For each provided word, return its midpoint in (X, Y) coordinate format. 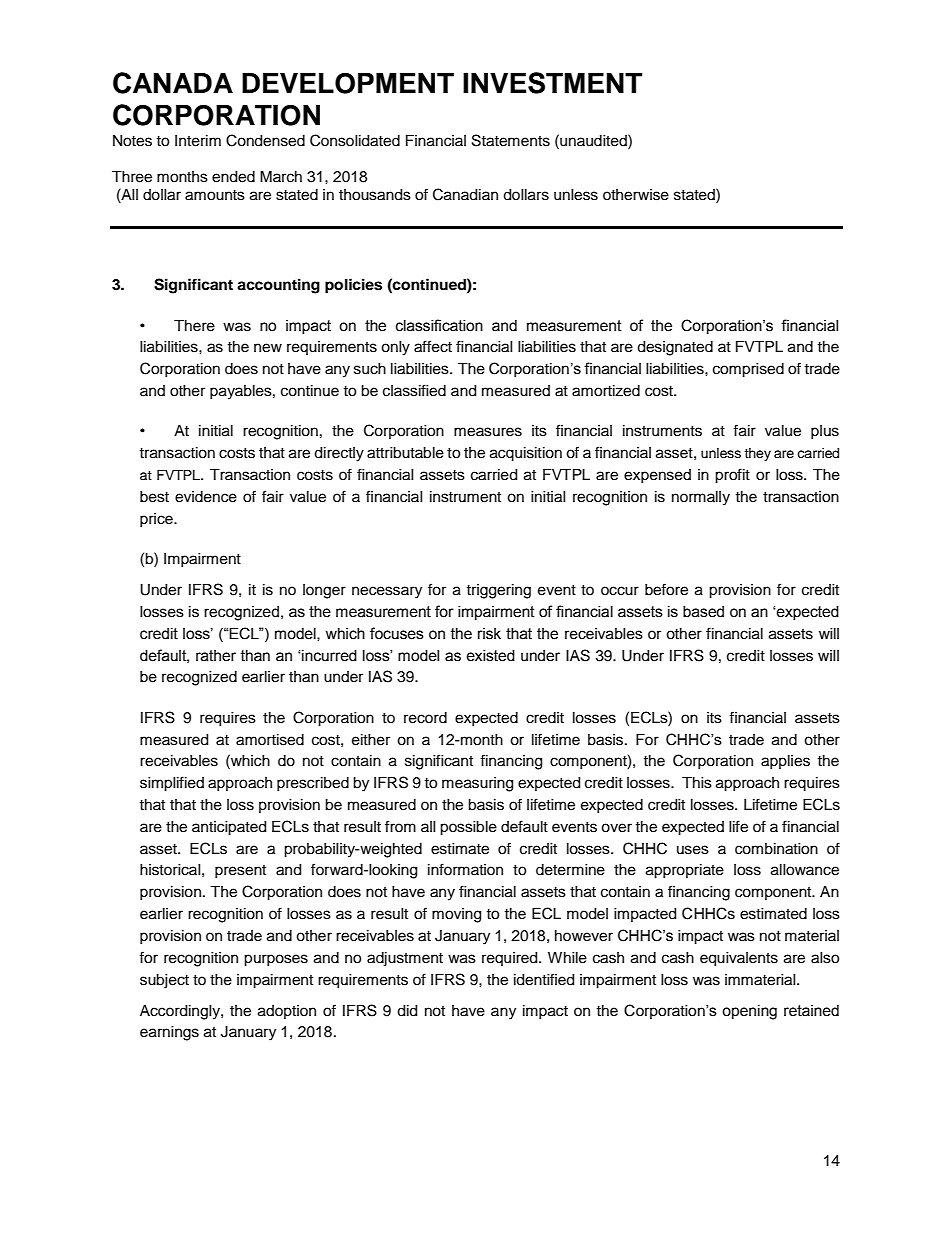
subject (164, 981)
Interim (198, 141)
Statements (511, 140)
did (407, 1011)
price (157, 520)
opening (749, 1012)
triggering (498, 591)
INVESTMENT (552, 83)
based (703, 612)
